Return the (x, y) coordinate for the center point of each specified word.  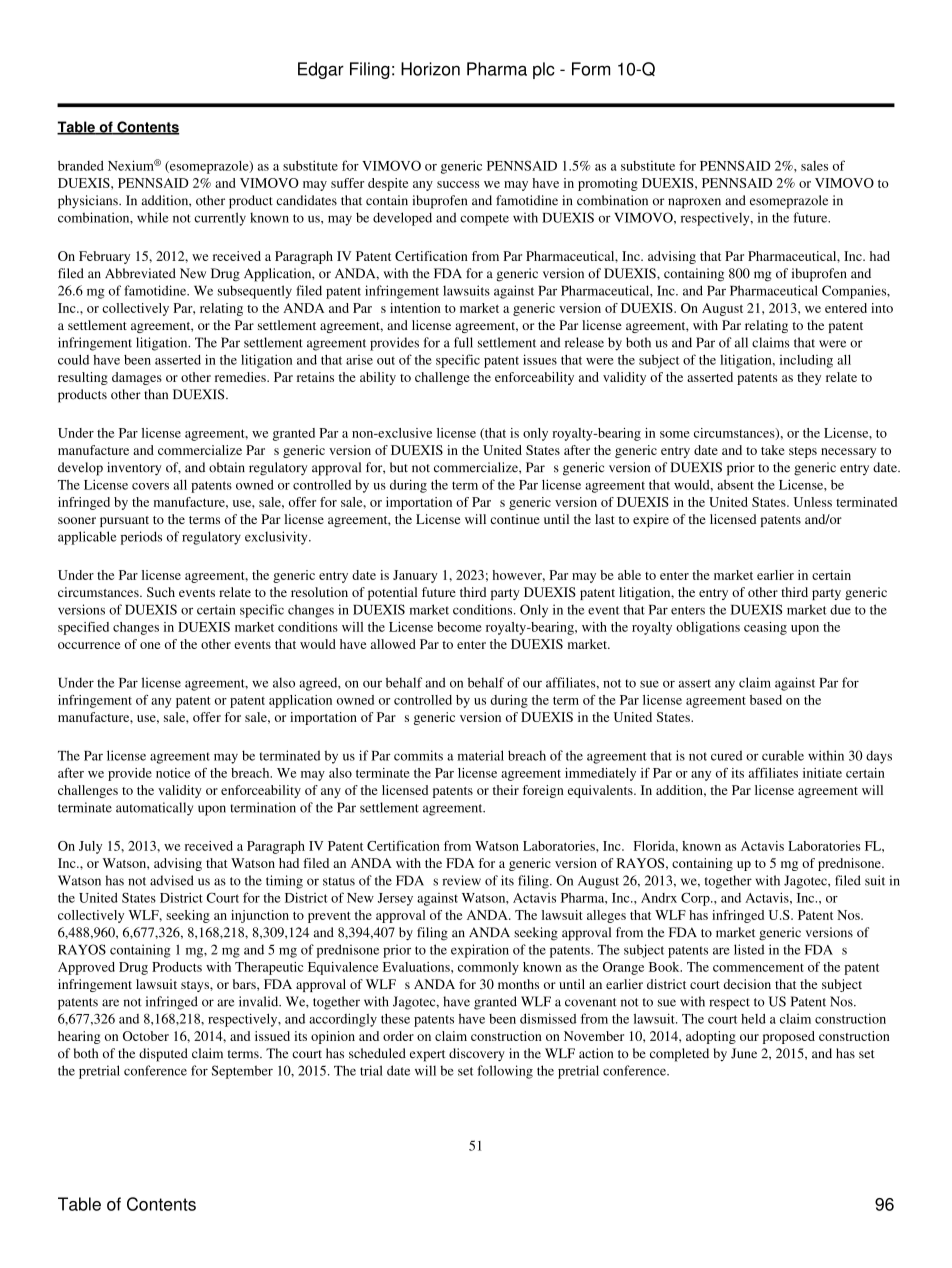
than (156, 394)
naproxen (694, 203)
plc (544, 70)
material (481, 755)
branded (81, 166)
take (773, 450)
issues (540, 359)
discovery (477, 1055)
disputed (163, 1055)
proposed (789, 1037)
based (766, 700)
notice (173, 773)
